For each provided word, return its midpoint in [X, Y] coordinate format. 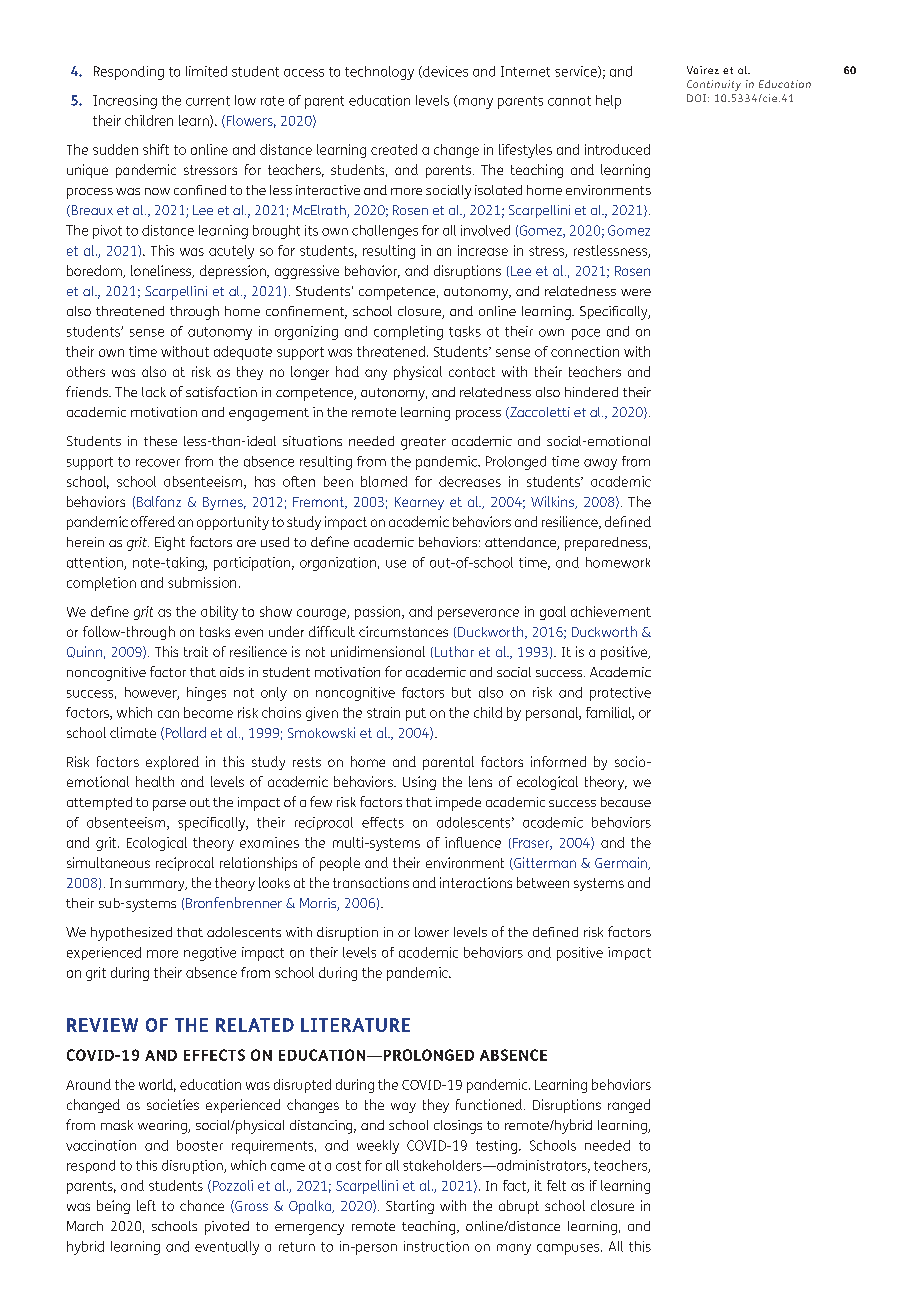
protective [620, 694]
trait [196, 651]
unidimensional [378, 651]
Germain [622, 863]
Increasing [125, 102]
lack [154, 392]
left [146, 1205]
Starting [410, 1207]
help [608, 102]
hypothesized [131, 934]
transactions [371, 882]
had [347, 371]
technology [379, 73]
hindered [591, 392]
